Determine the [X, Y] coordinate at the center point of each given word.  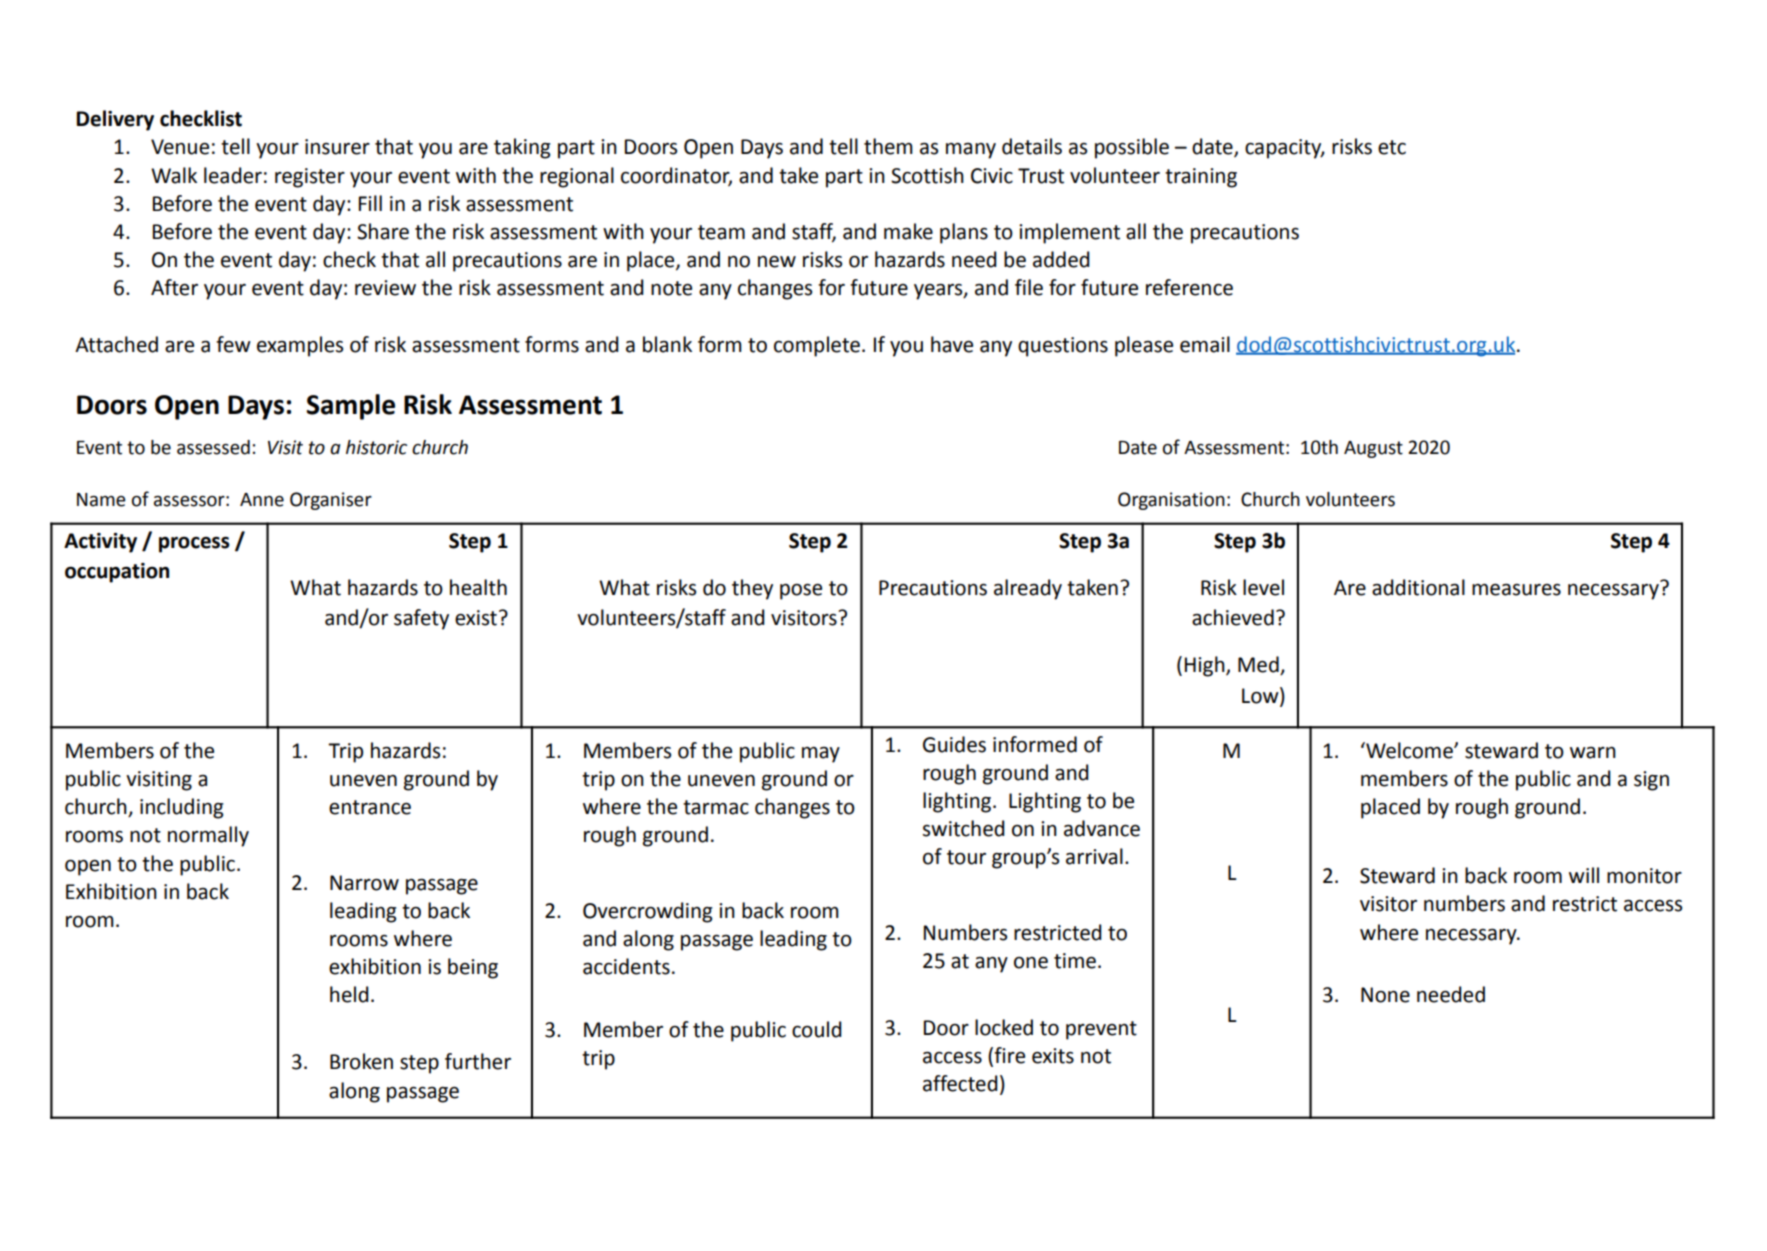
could [817, 1029]
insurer [337, 147]
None [1385, 995]
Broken [361, 1061]
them [888, 146]
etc [1392, 147]
